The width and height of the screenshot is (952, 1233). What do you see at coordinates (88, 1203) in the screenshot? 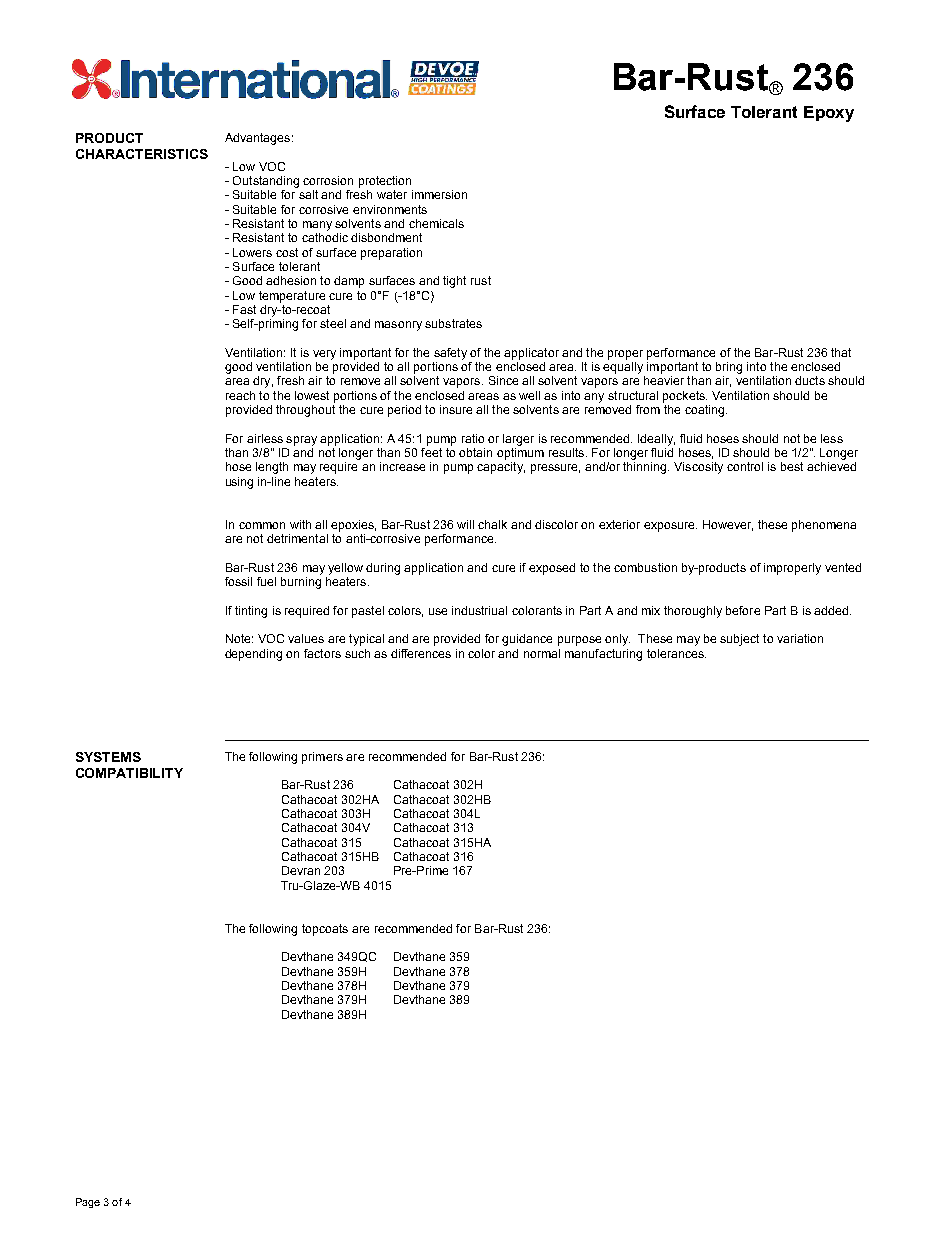
I see `Page` at bounding box center [88, 1203].
